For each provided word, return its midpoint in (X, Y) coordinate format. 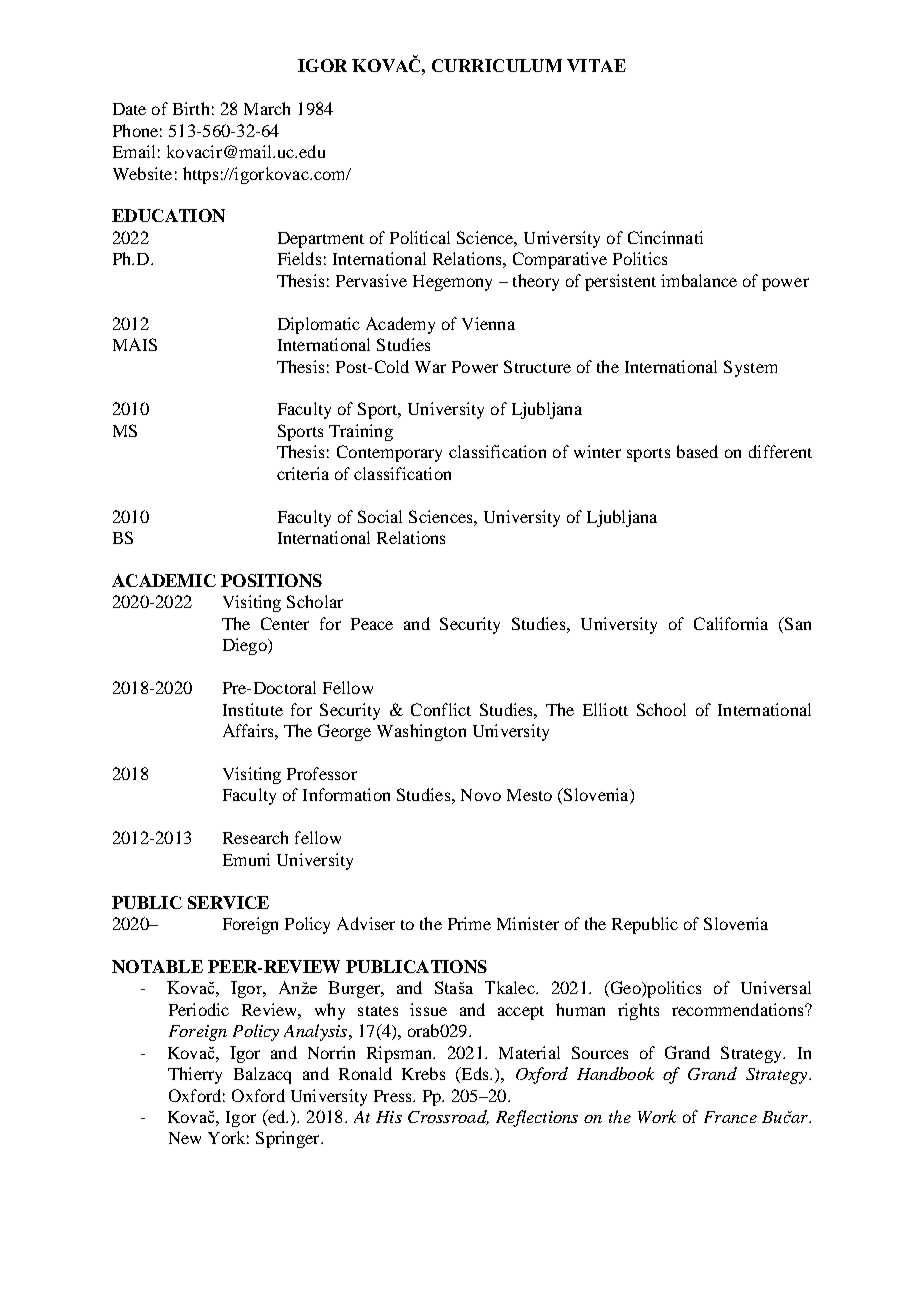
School (661, 709)
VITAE (596, 65)
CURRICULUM (497, 65)
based (697, 451)
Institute (253, 709)
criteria (303, 473)
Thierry (195, 1075)
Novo (481, 795)
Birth (191, 108)
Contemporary (389, 453)
